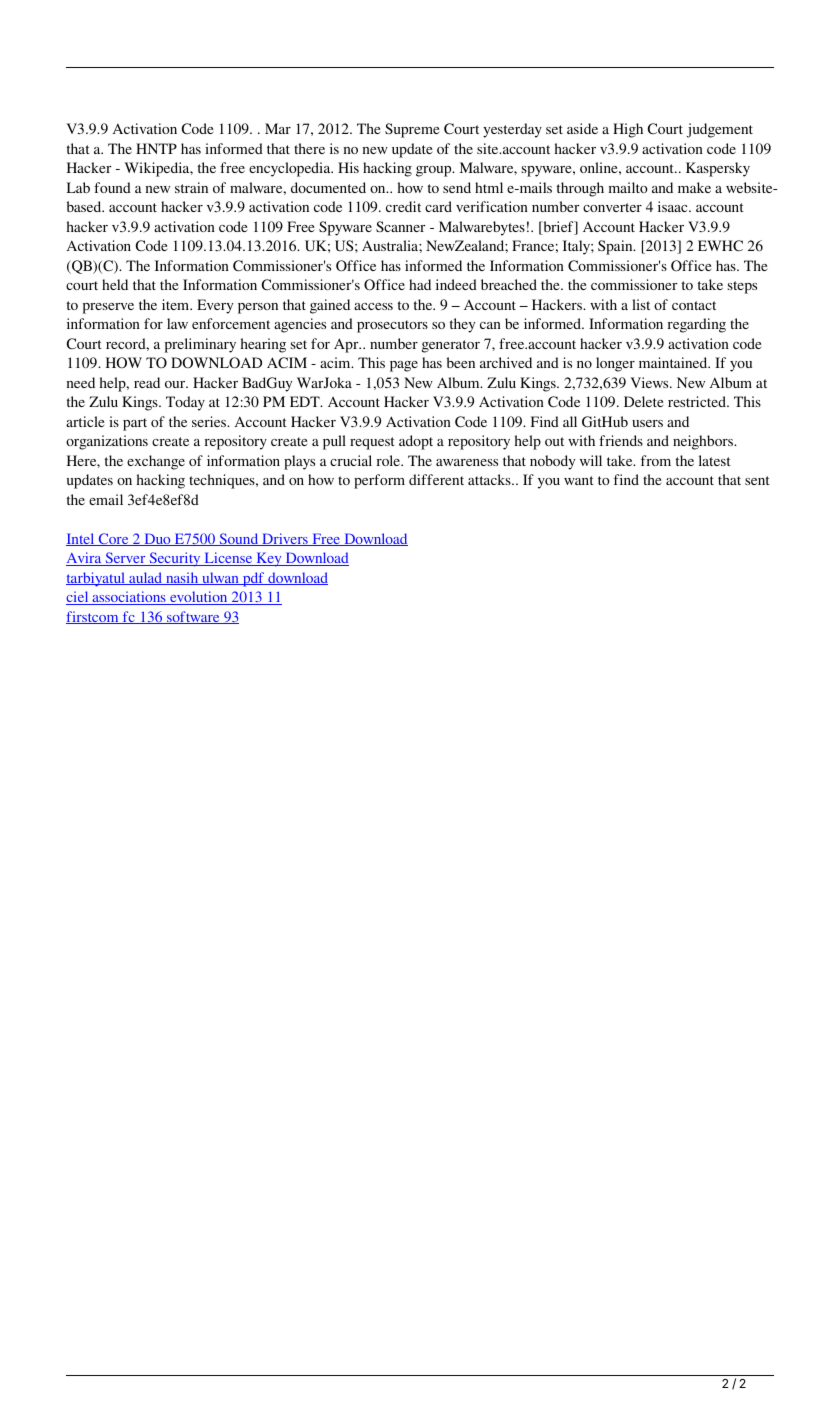 The width and height of the document is (840, 1420). Describe the element at coordinates (147, 382) in the document. I see `read` at that location.
